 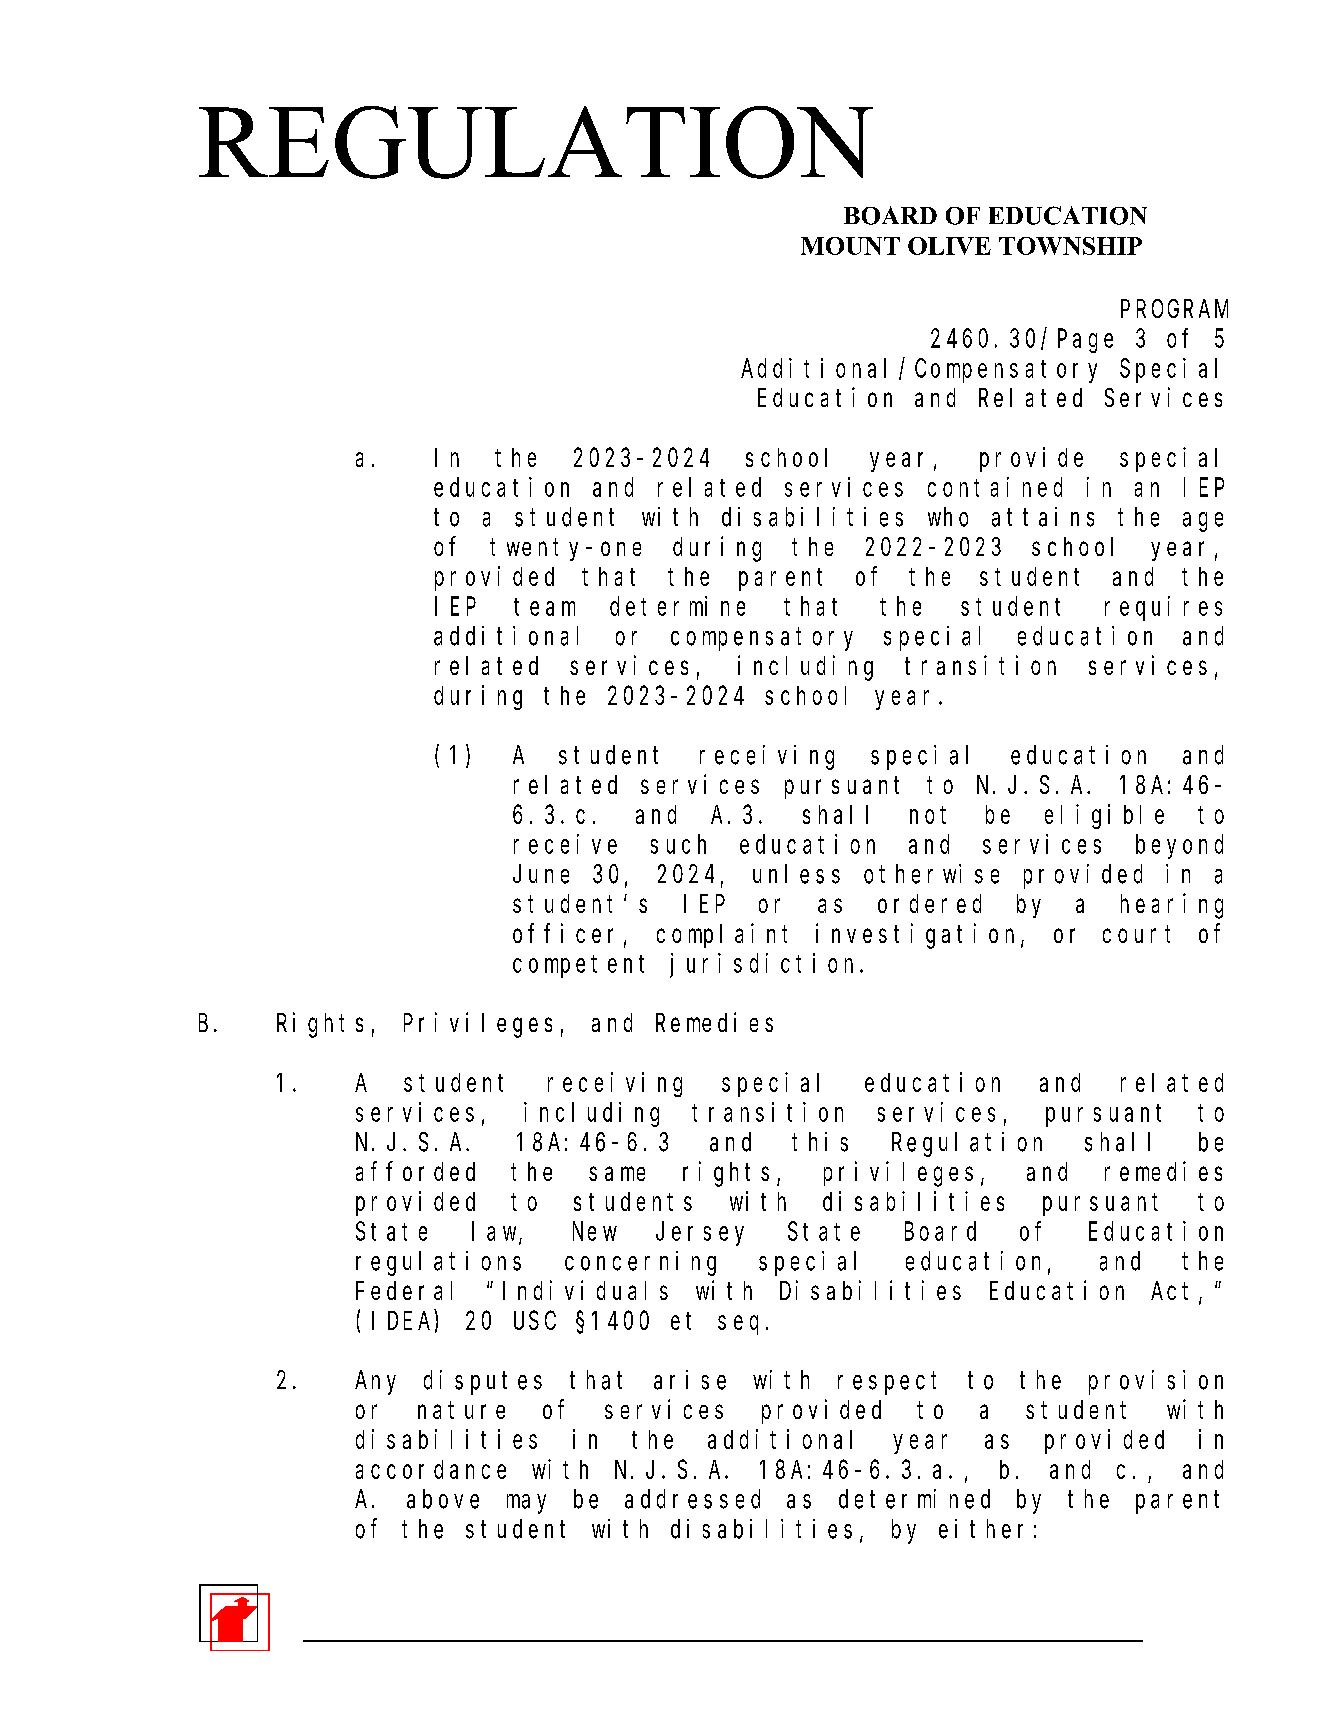 What do you see at coordinates (544, 607) in the screenshot?
I see `team` at bounding box center [544, 607].
